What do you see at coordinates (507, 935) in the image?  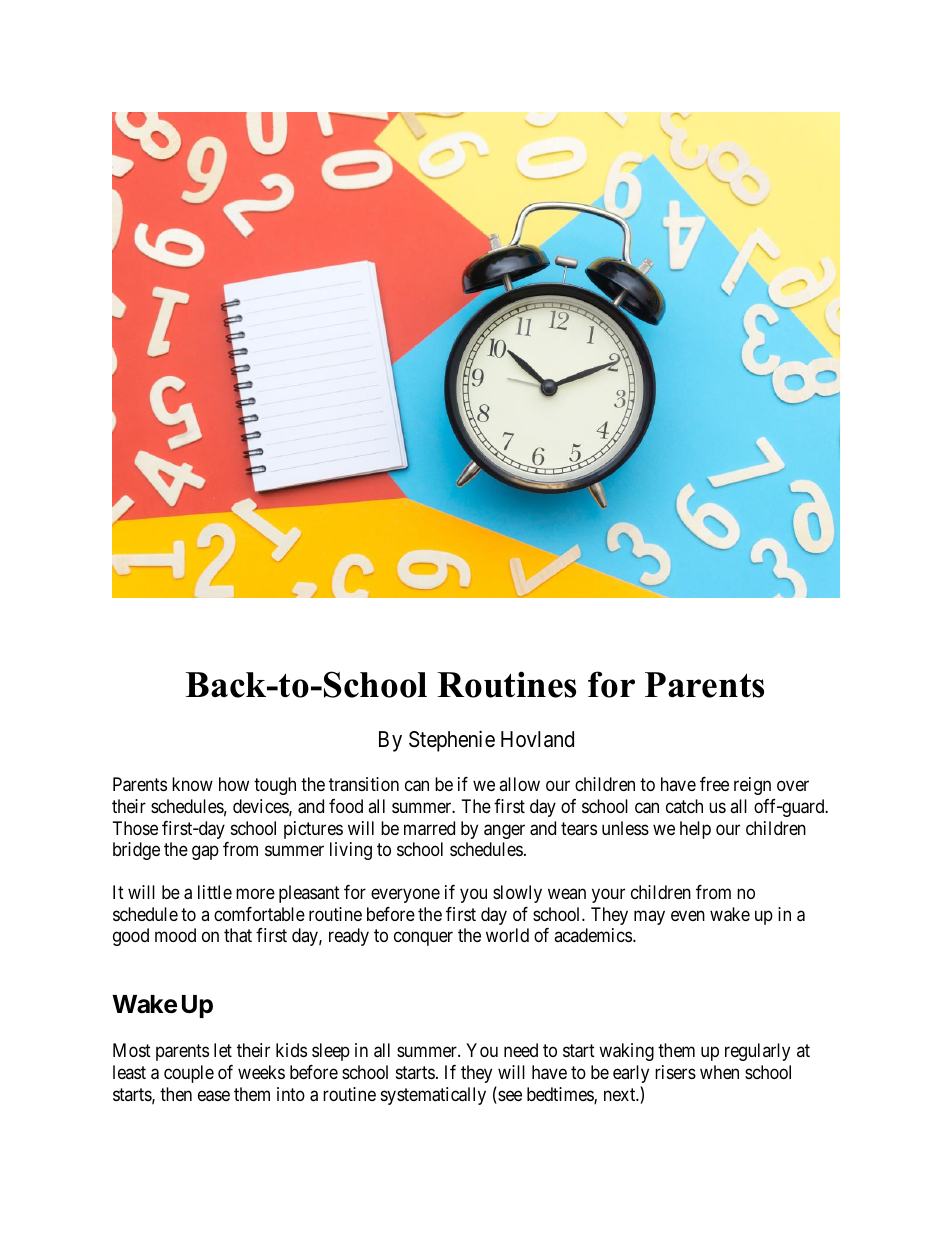 I see `world` at bounding box center [507, 935].
